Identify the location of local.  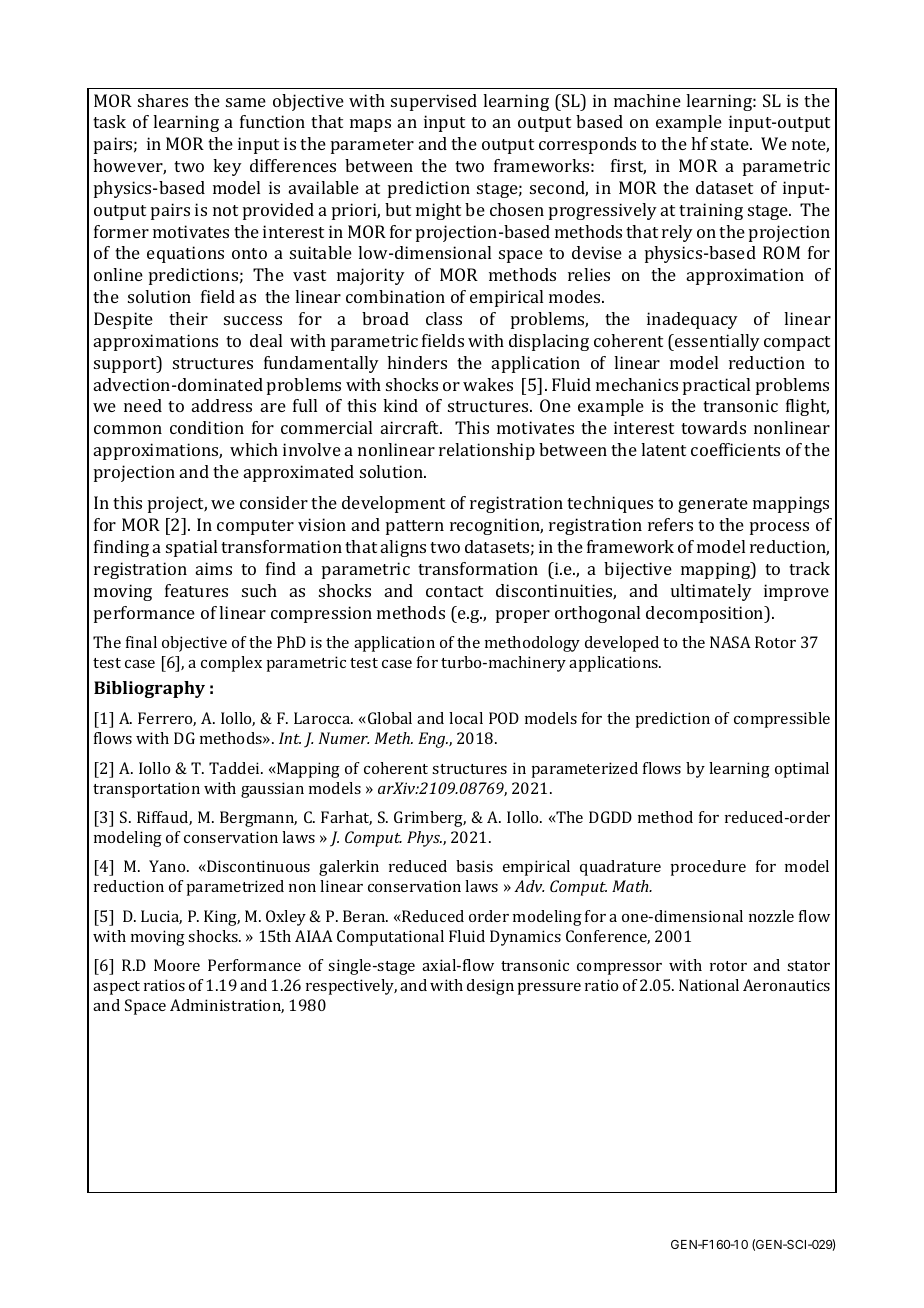
(466, 718).
